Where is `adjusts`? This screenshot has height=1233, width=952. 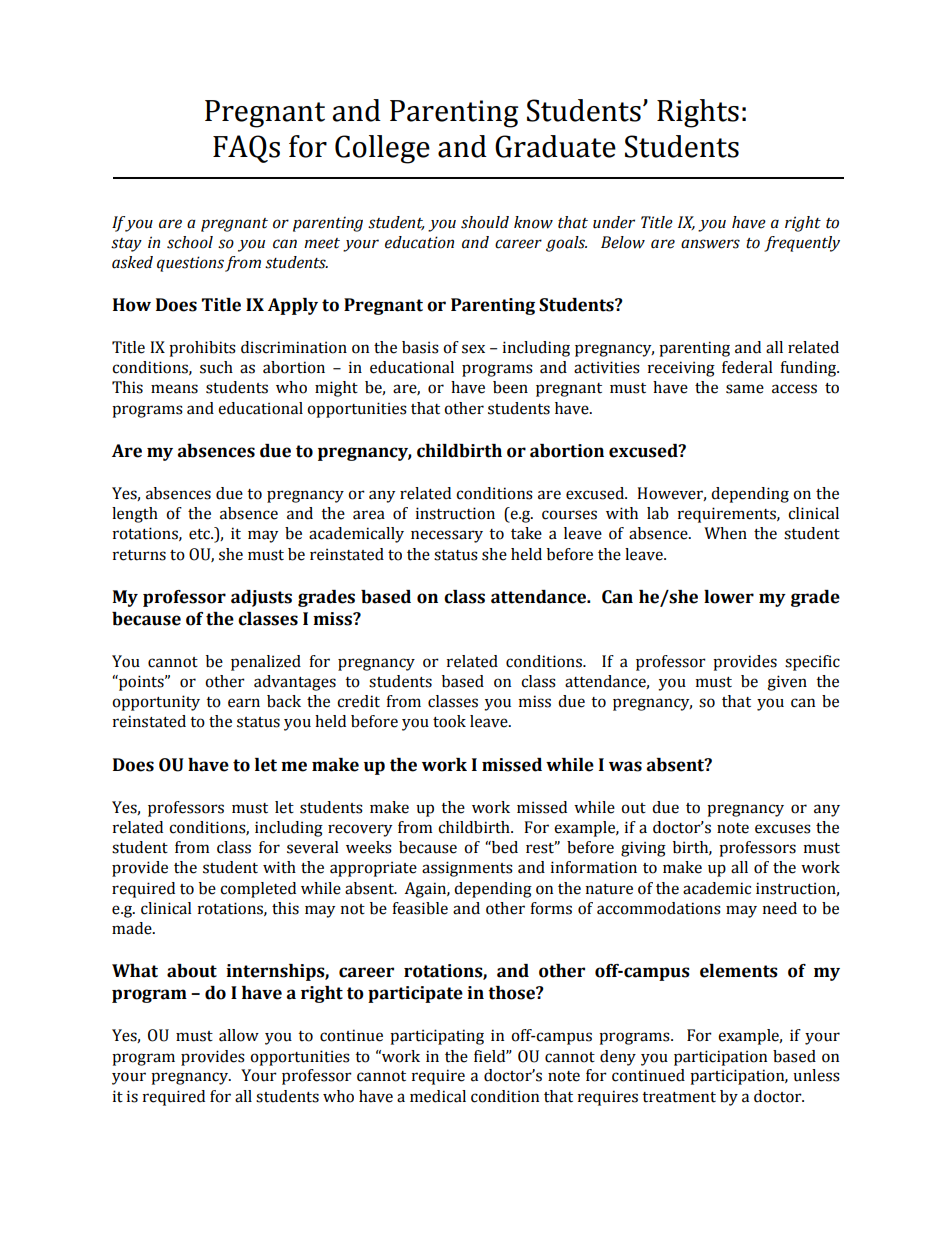 adjusts is located at coordinates (261, 598).
